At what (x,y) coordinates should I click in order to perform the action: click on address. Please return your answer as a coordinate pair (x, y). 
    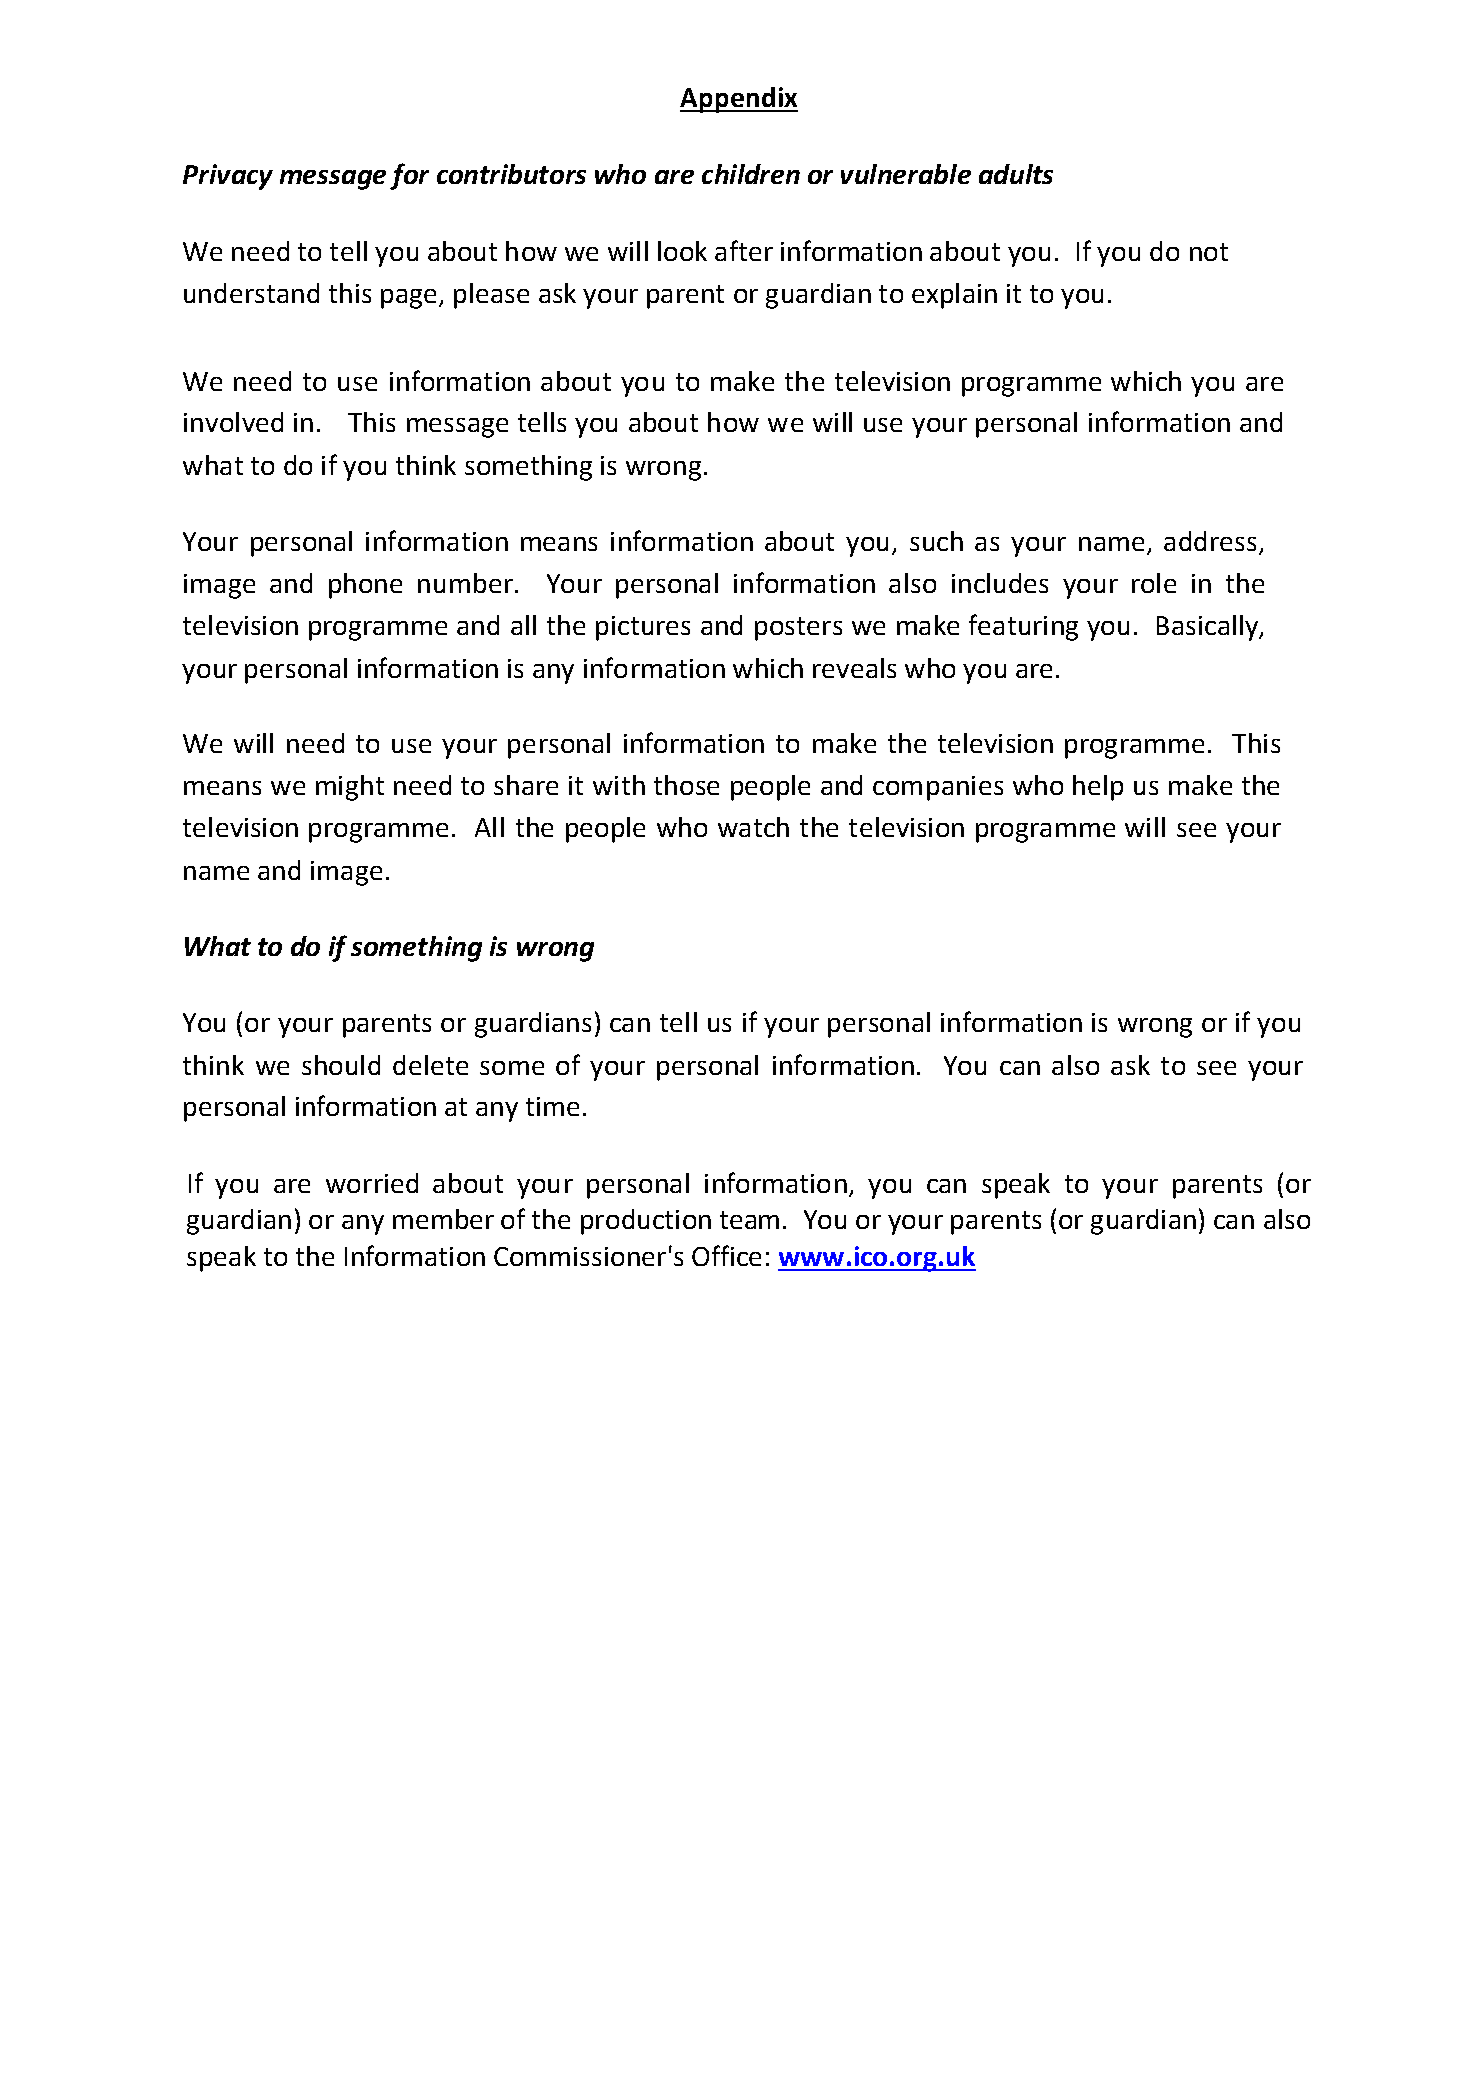
    Looking at the image, I should click on (1210, 541).
